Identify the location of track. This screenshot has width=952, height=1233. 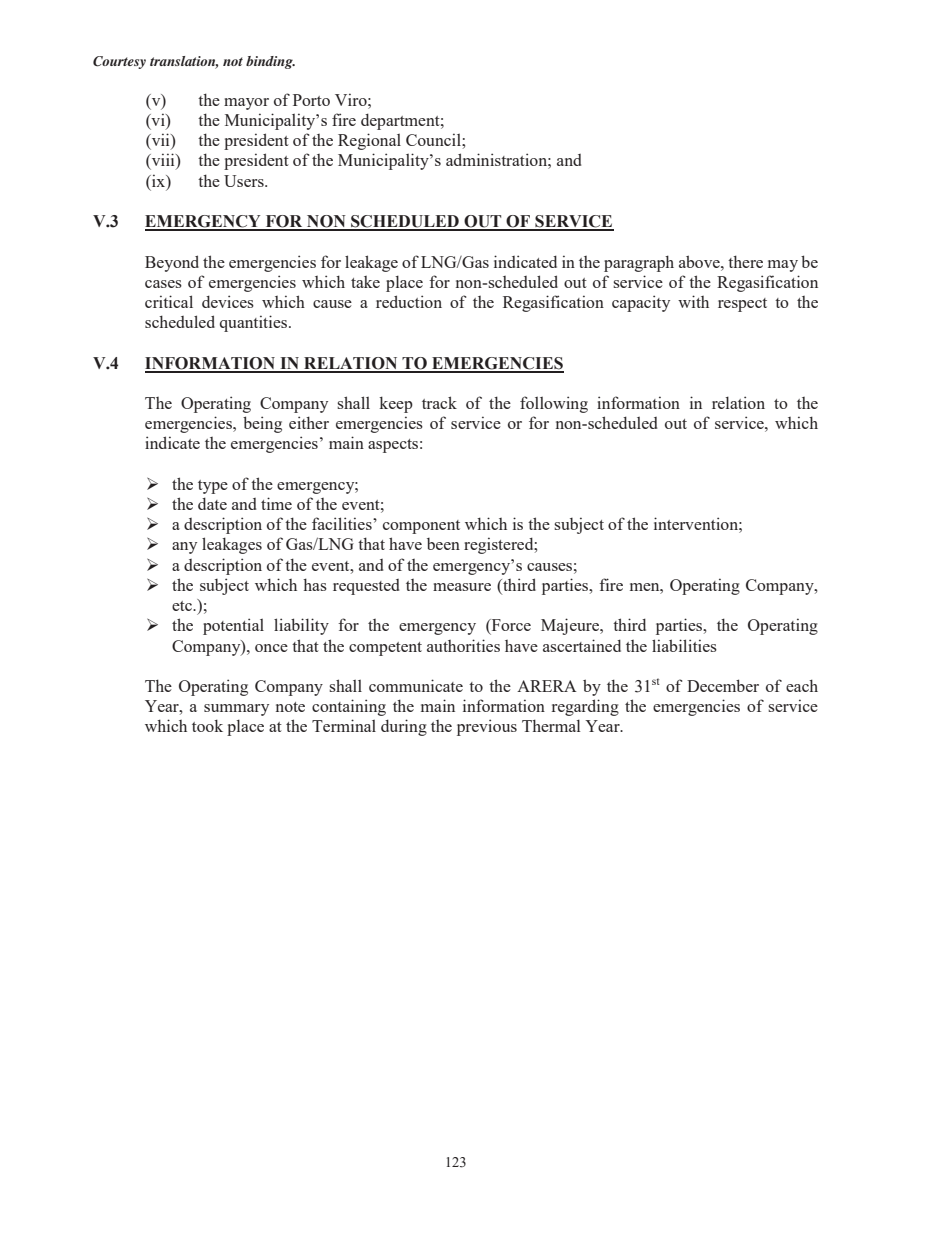
(439, 402).
